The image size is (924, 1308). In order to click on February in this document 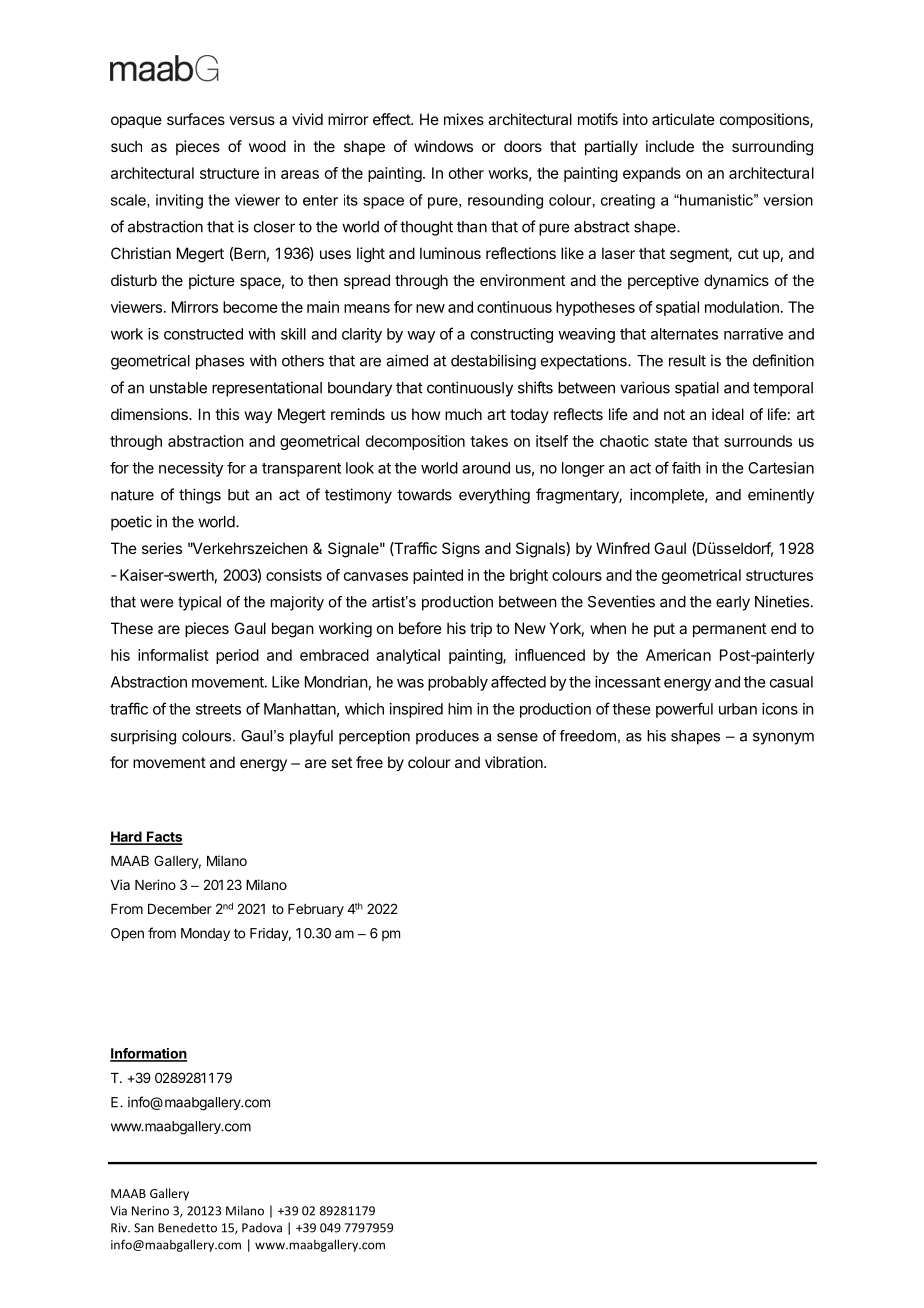, I will do `click(316, 910)`.
